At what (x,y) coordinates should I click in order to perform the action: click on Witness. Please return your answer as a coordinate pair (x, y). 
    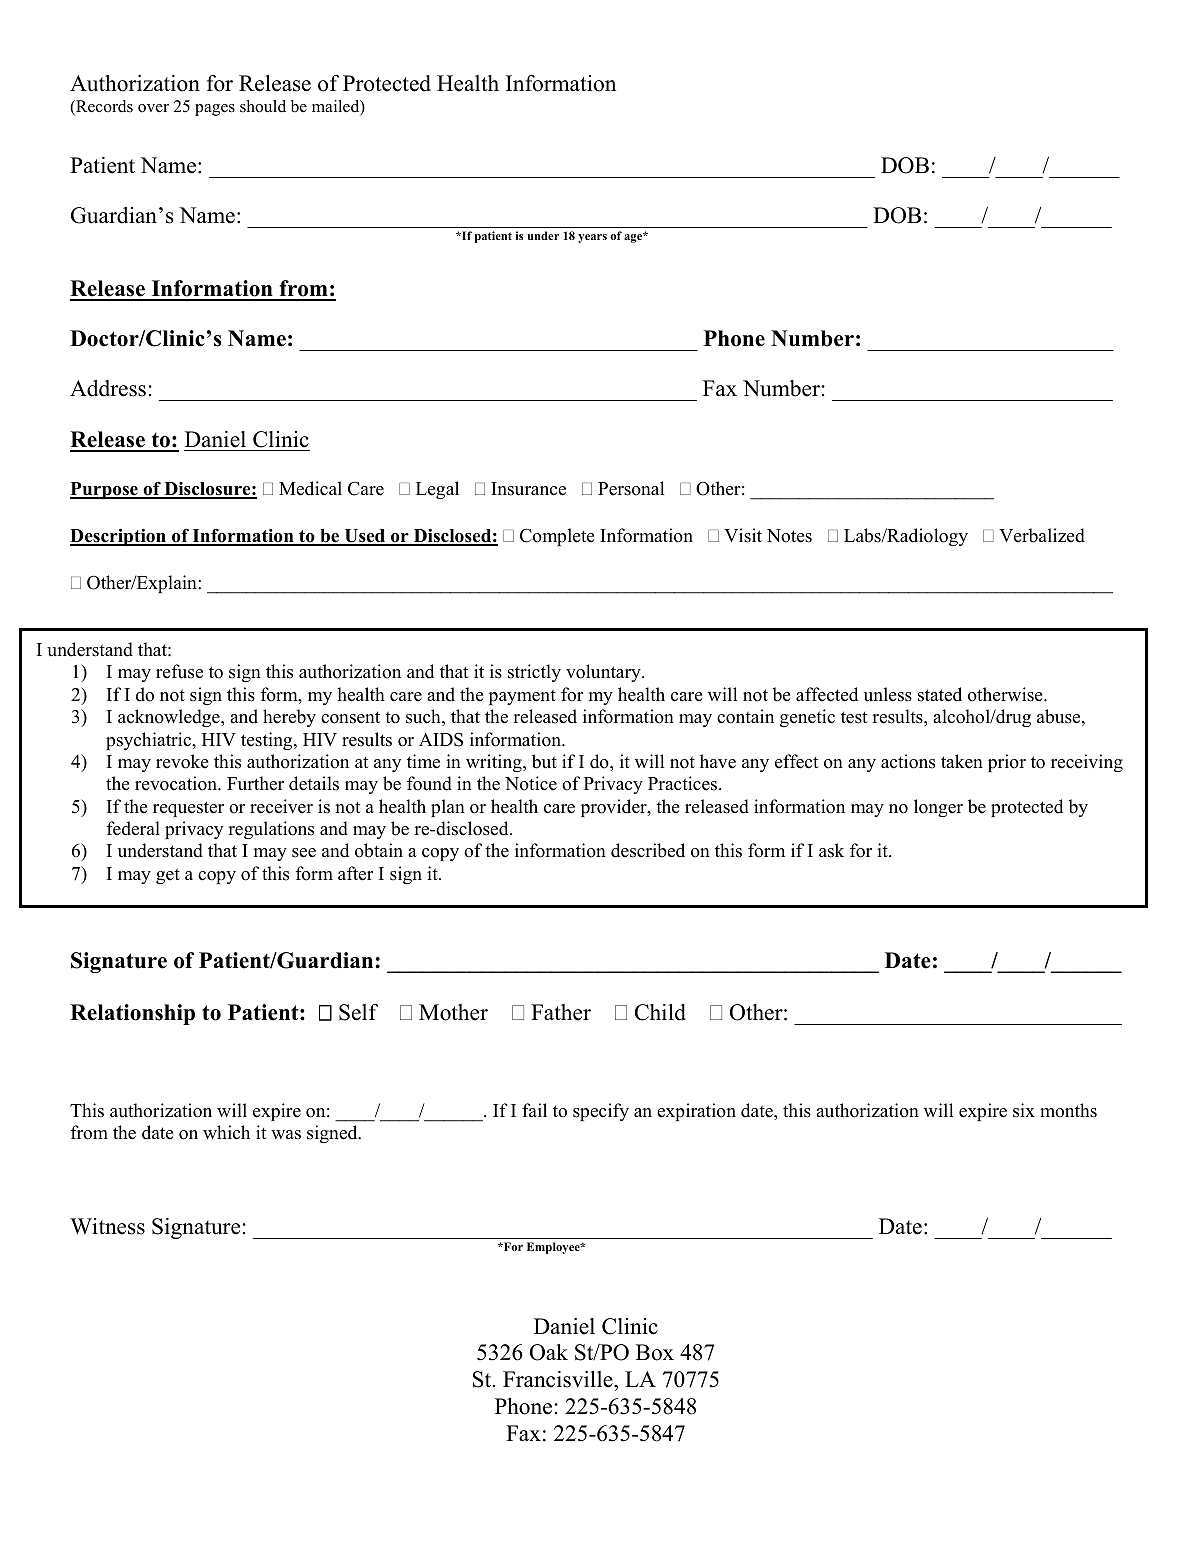
    Looking at the image, I should click on (107, 1226).
